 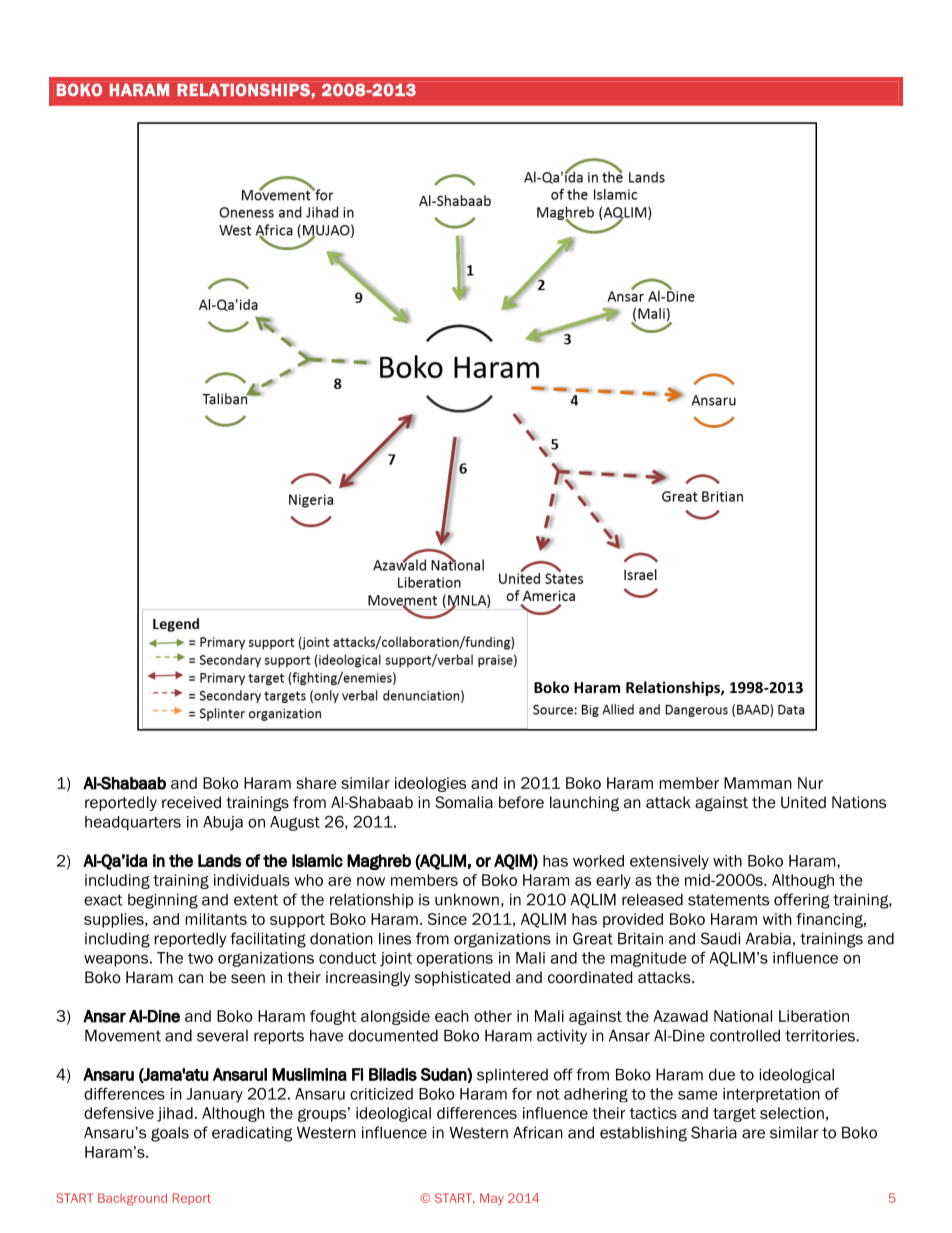 What do you see at coordinates (548, 1094) in the image?
I see `not` at bounding box center [548, 1094].
